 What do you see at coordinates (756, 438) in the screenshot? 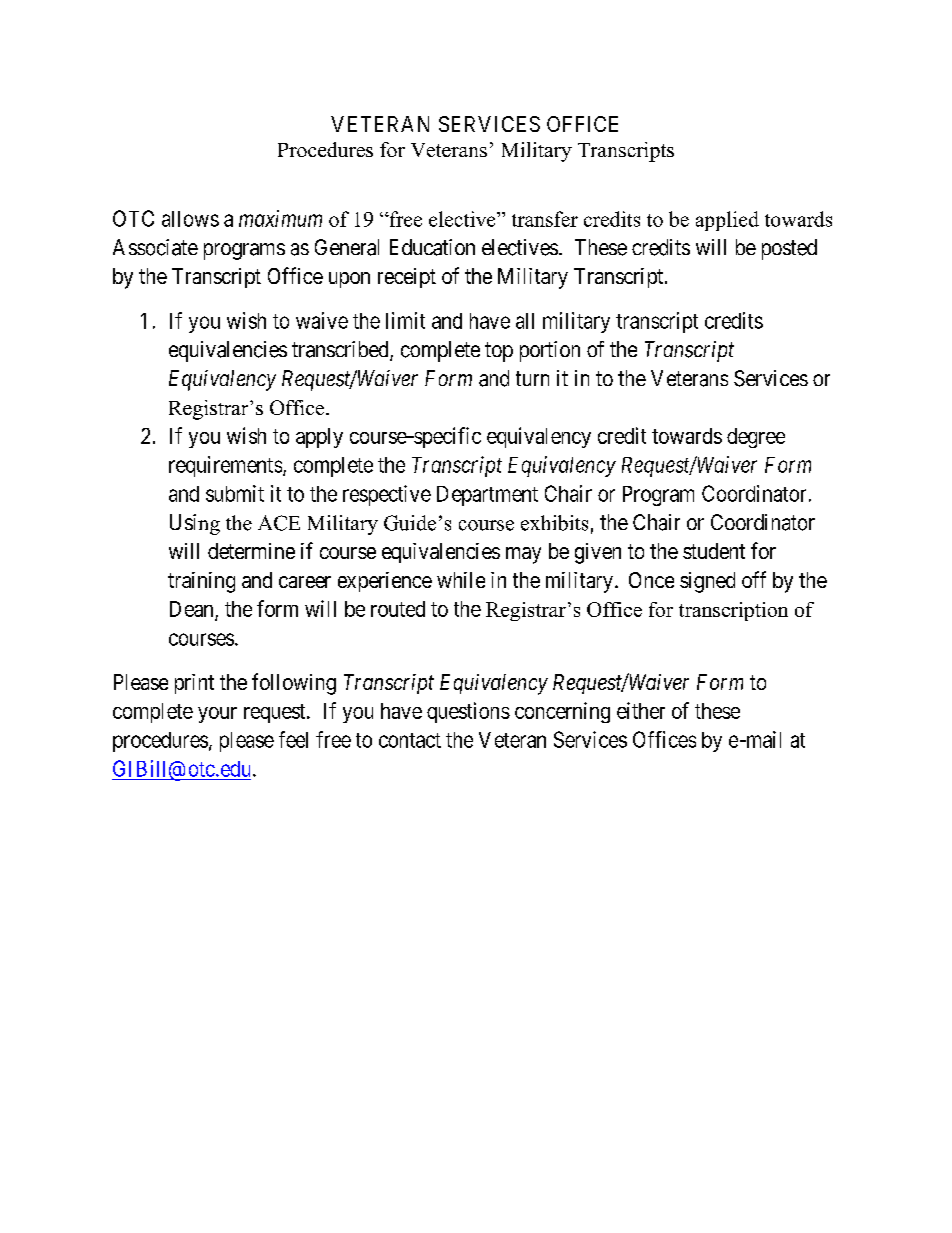
I see `degree` at bounding box center [756, 438].
